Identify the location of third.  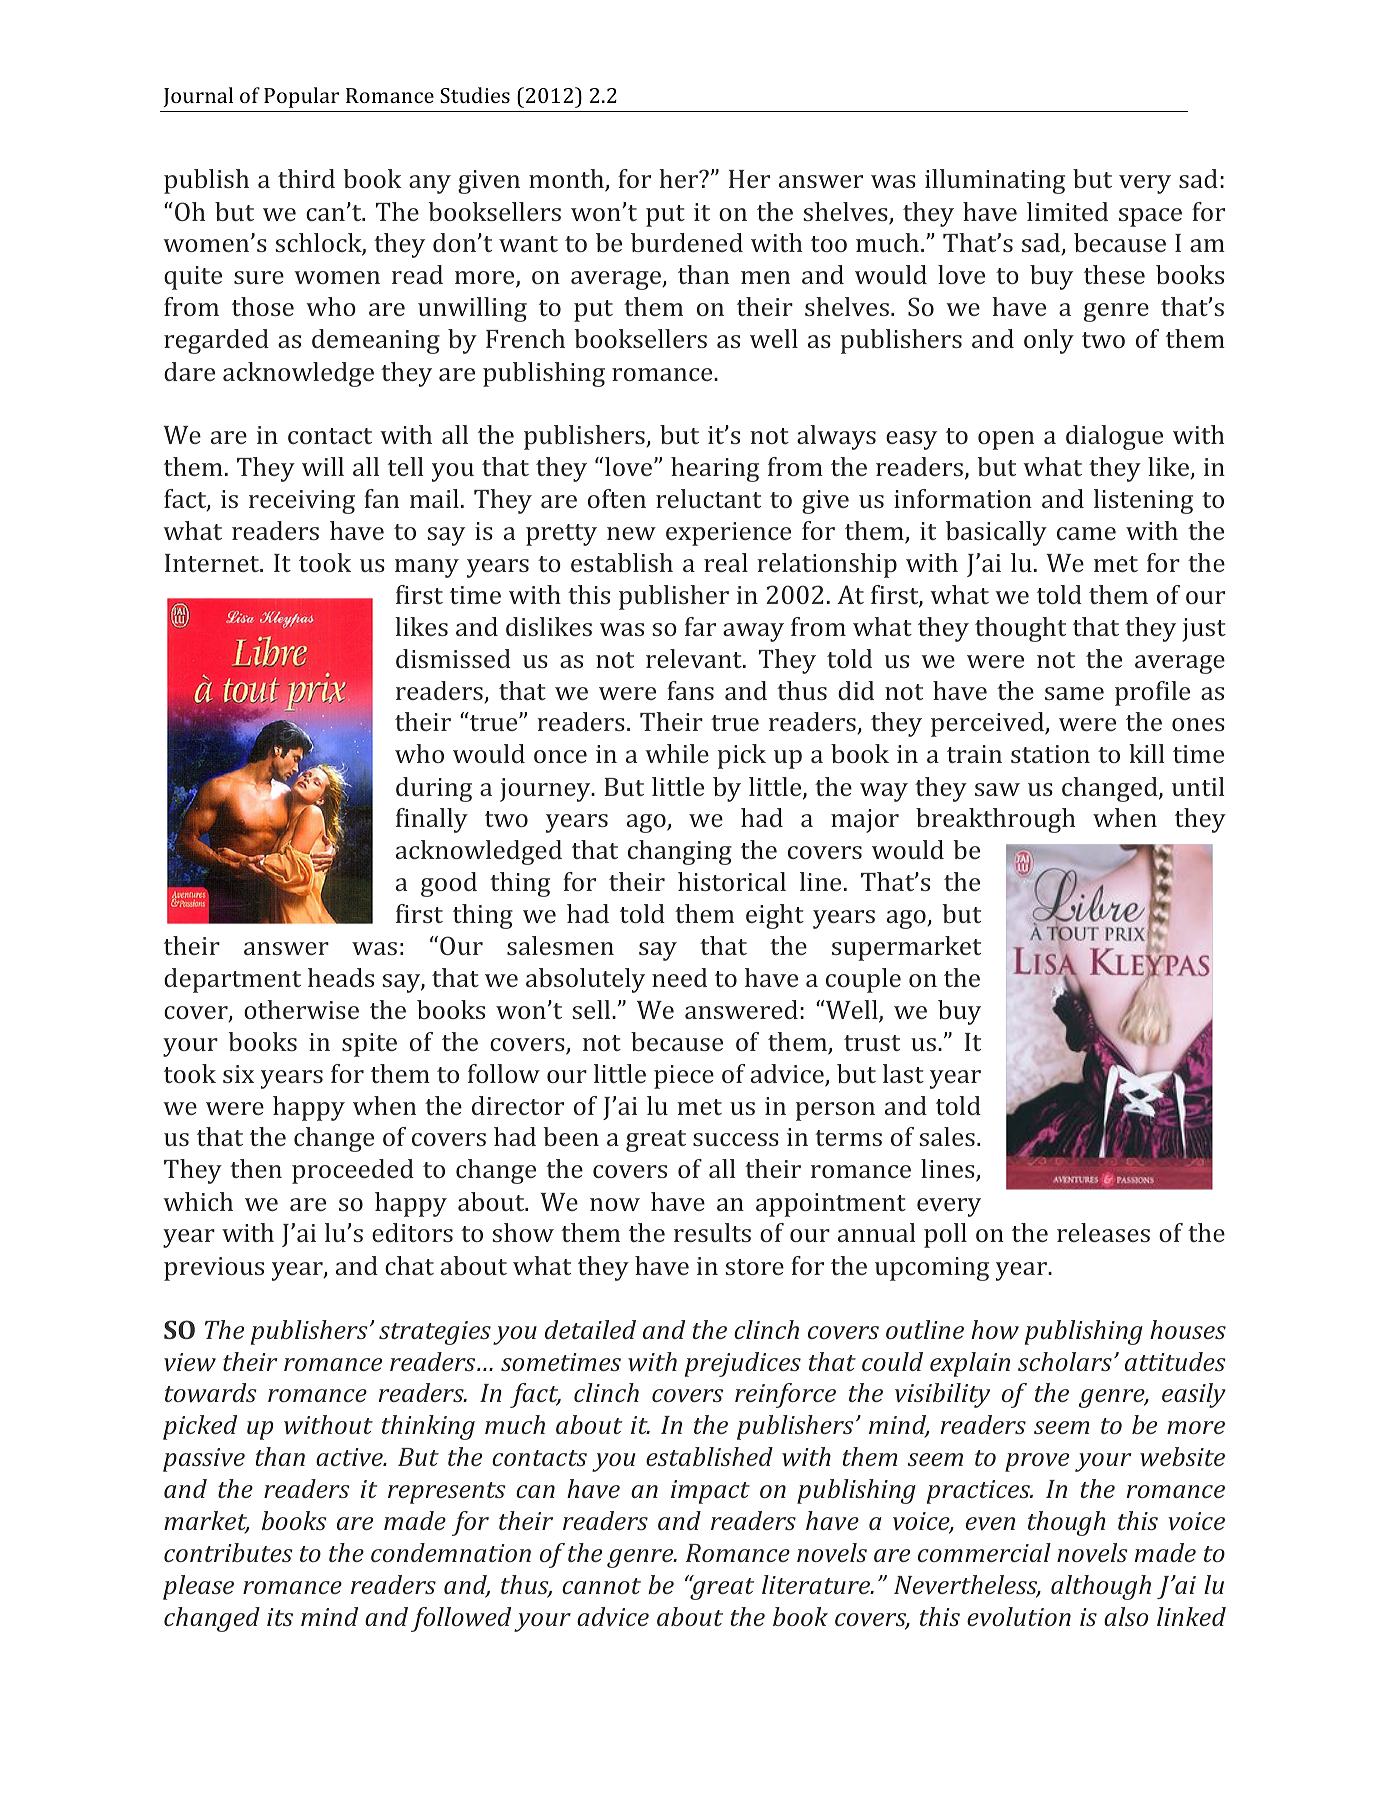
(306, 178).
